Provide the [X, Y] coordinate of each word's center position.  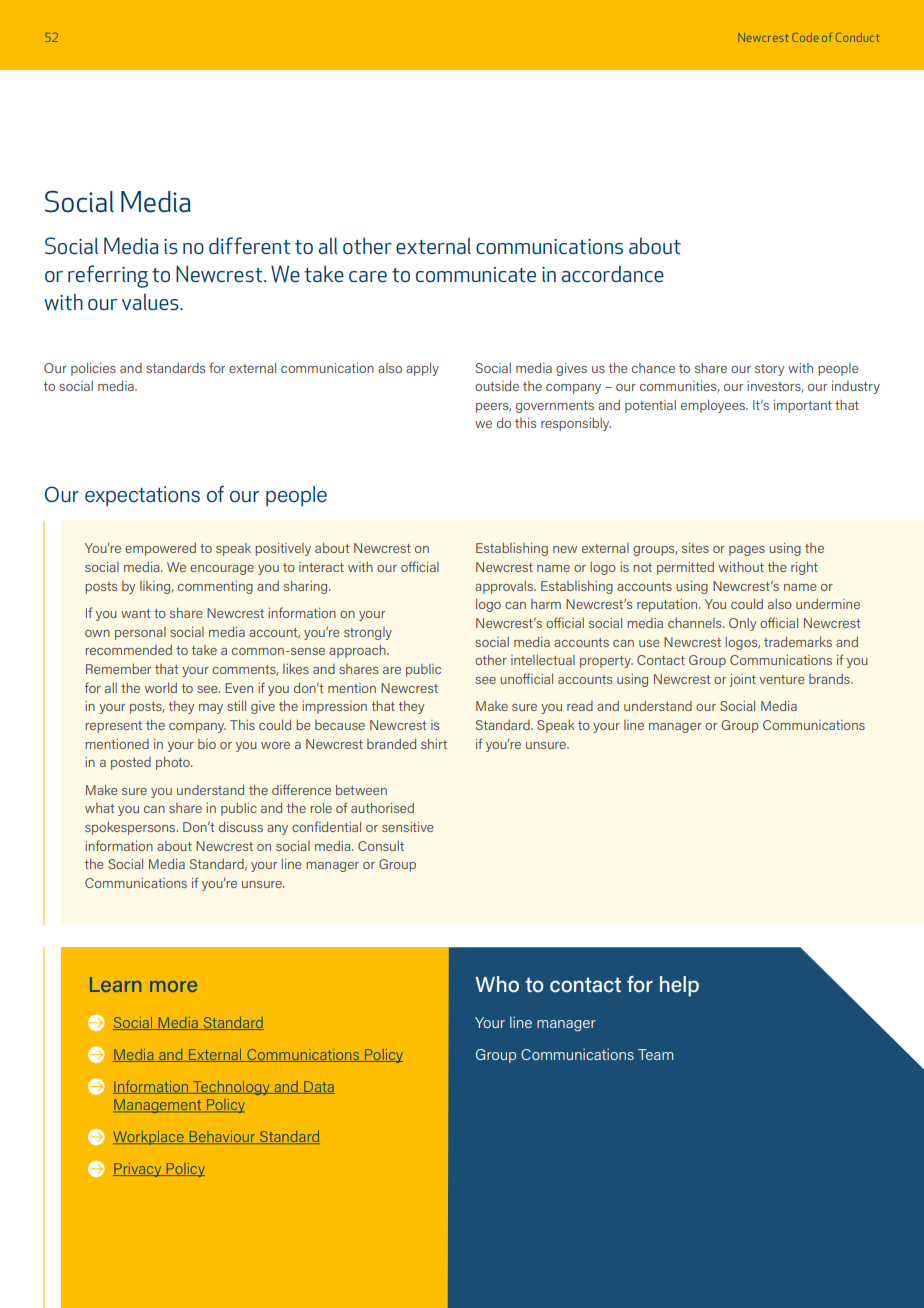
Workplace [149, 1138]
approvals [505, 587]
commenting [215, 587]
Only [742, 624]
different [250, 245]
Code [805, 37]
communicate [476, 274]
